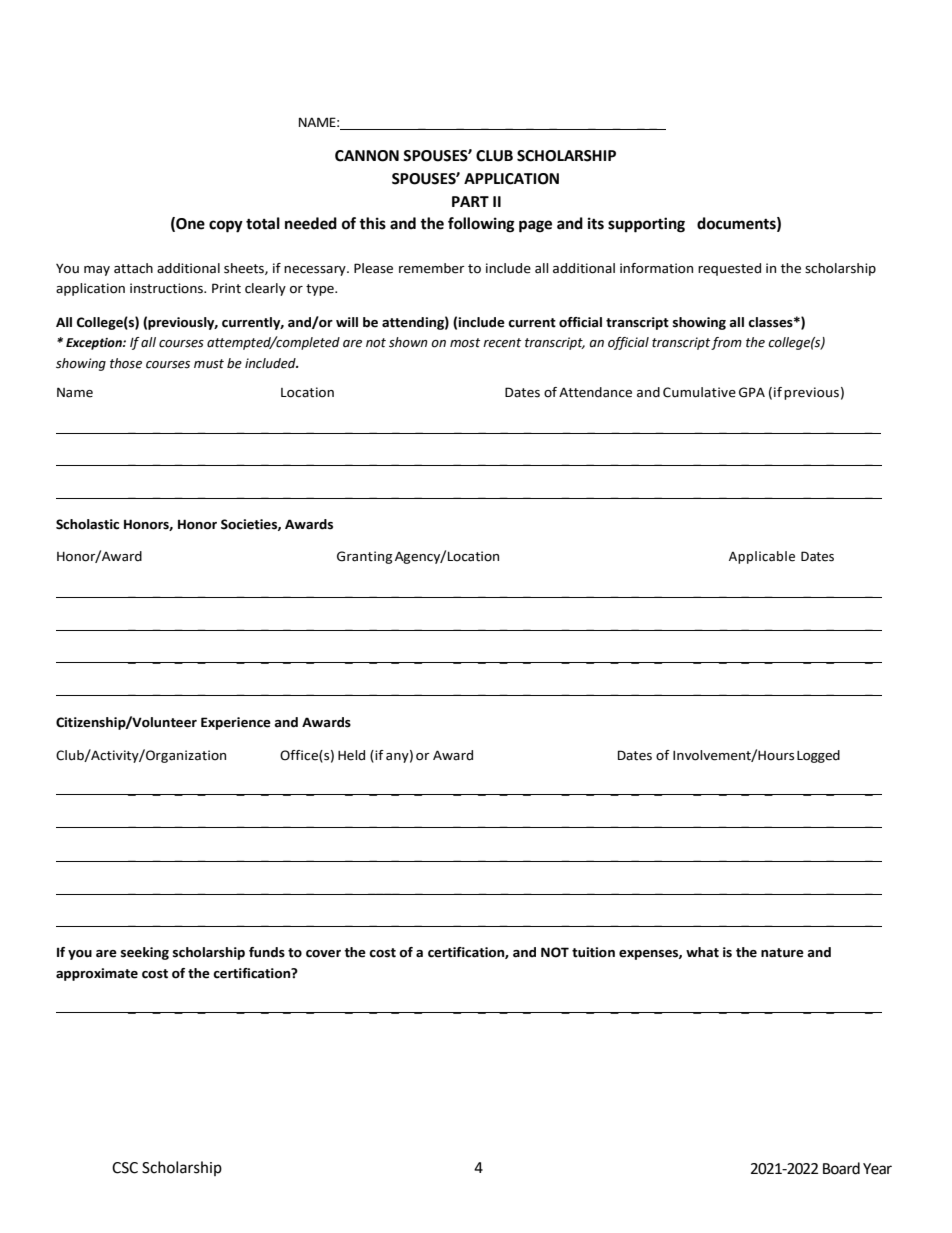 This screenshot has height=1233, width=952. Describe the element at coordinates (209, 364) in the screenshot. I see `must` at that location.
